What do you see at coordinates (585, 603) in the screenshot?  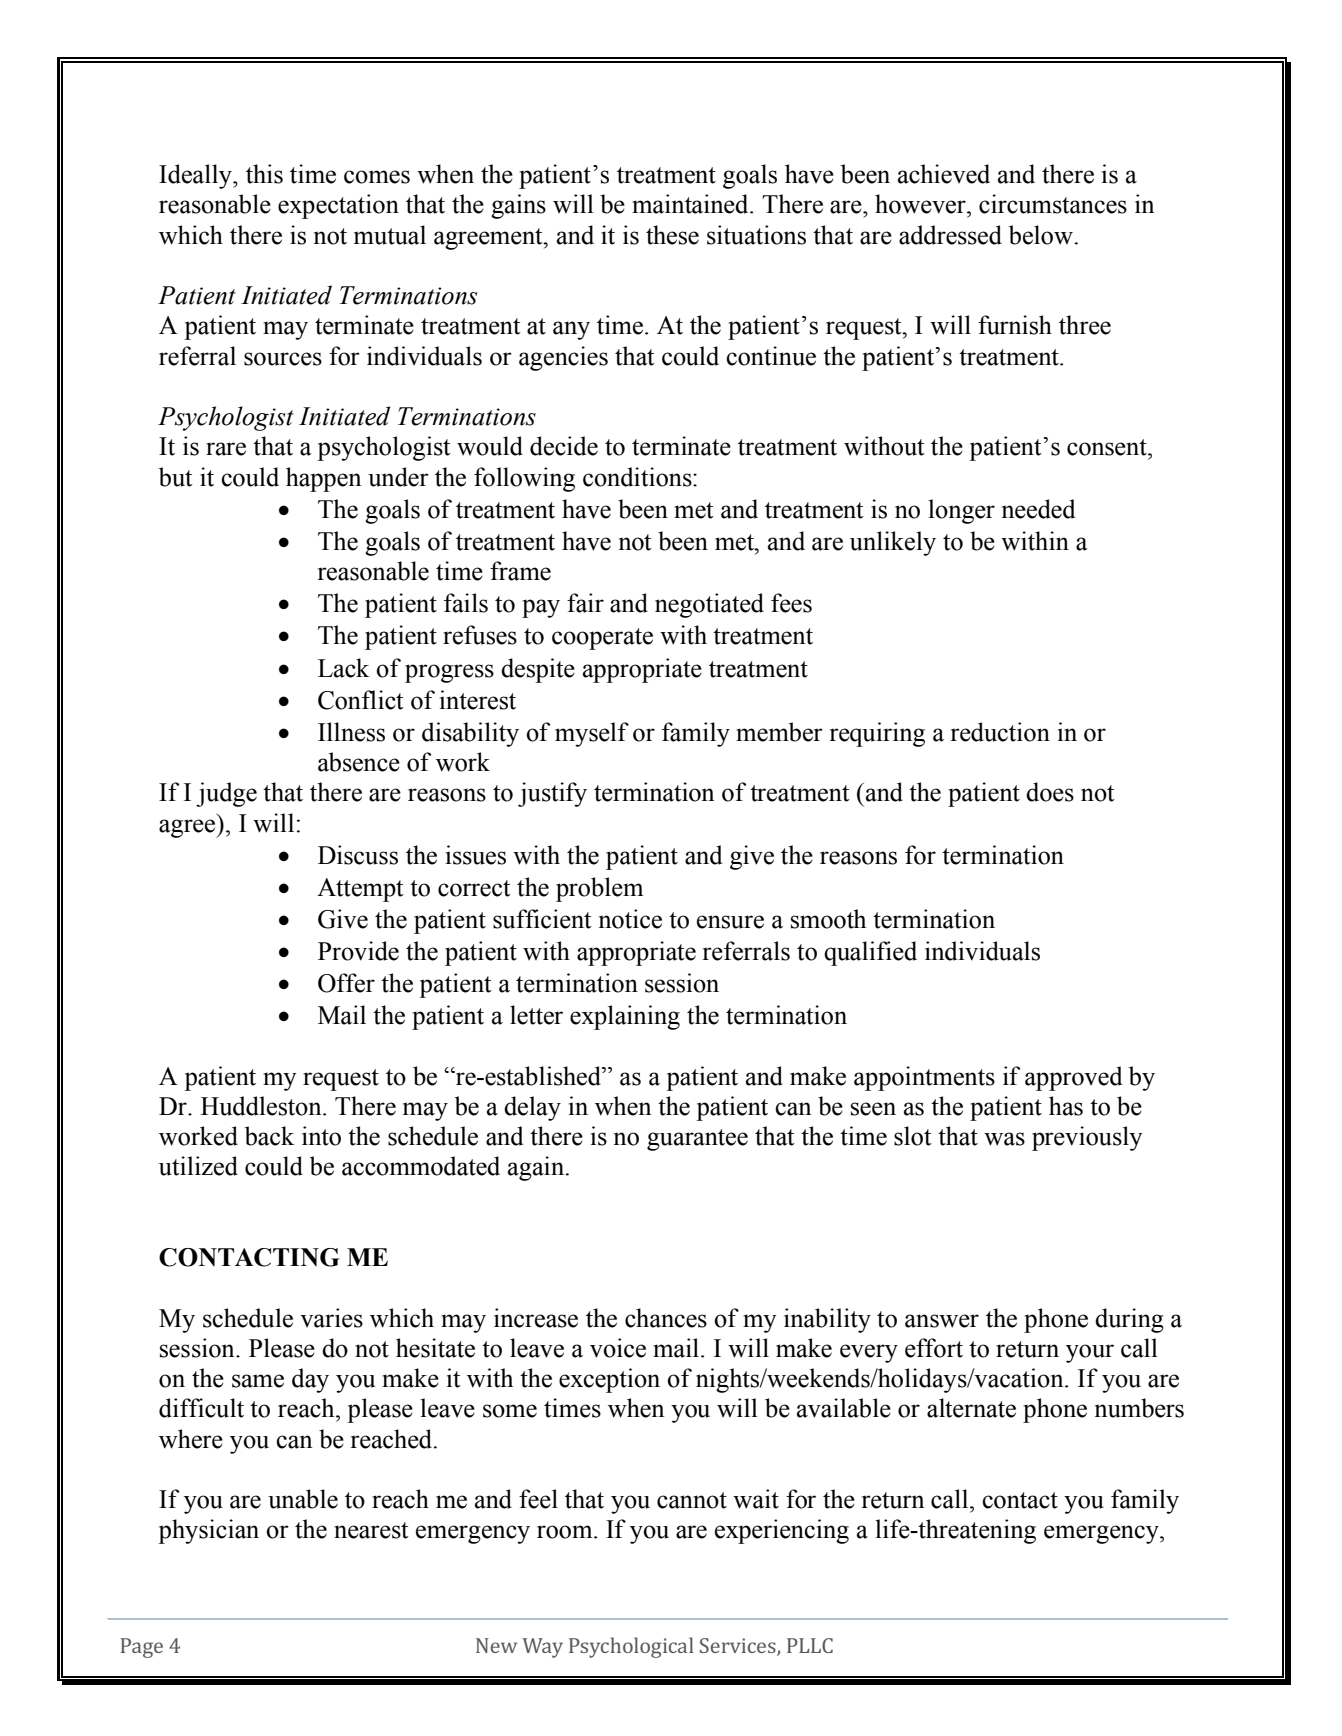 I see `fair` at bounding box center [585, 603].
